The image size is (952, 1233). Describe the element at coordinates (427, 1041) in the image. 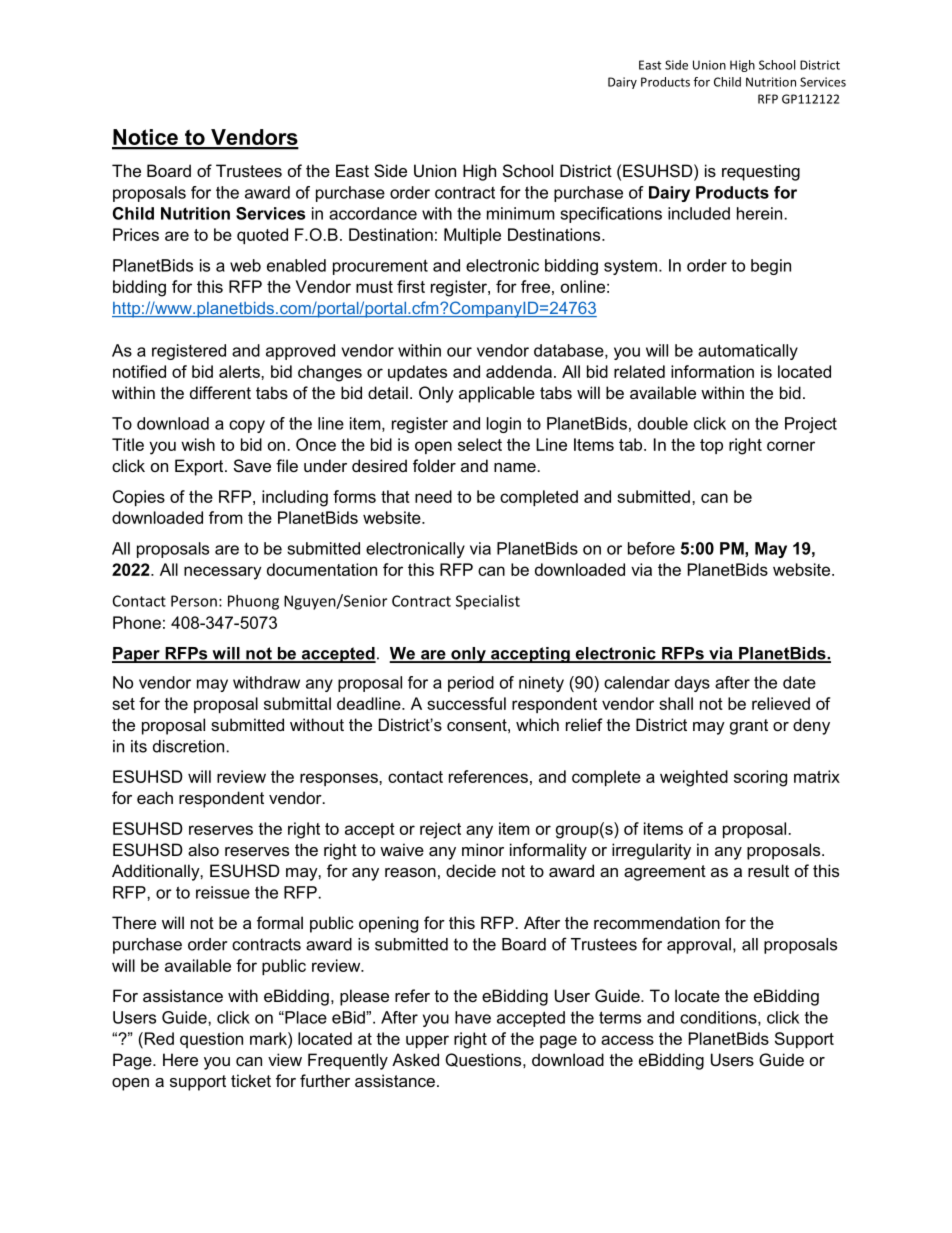

I see `upper` at that location.
